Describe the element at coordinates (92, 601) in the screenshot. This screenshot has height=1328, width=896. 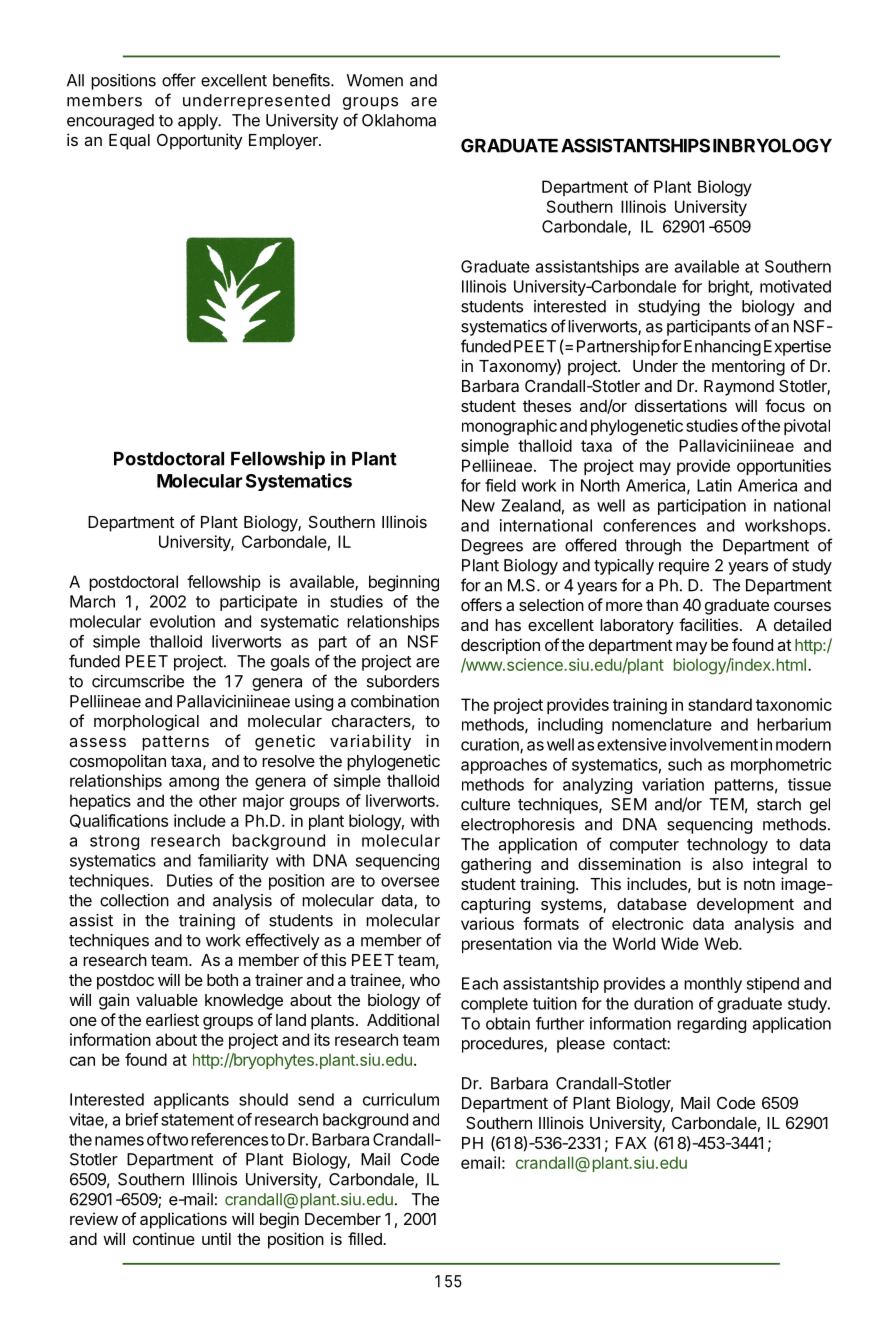
I see `March` at that location.
